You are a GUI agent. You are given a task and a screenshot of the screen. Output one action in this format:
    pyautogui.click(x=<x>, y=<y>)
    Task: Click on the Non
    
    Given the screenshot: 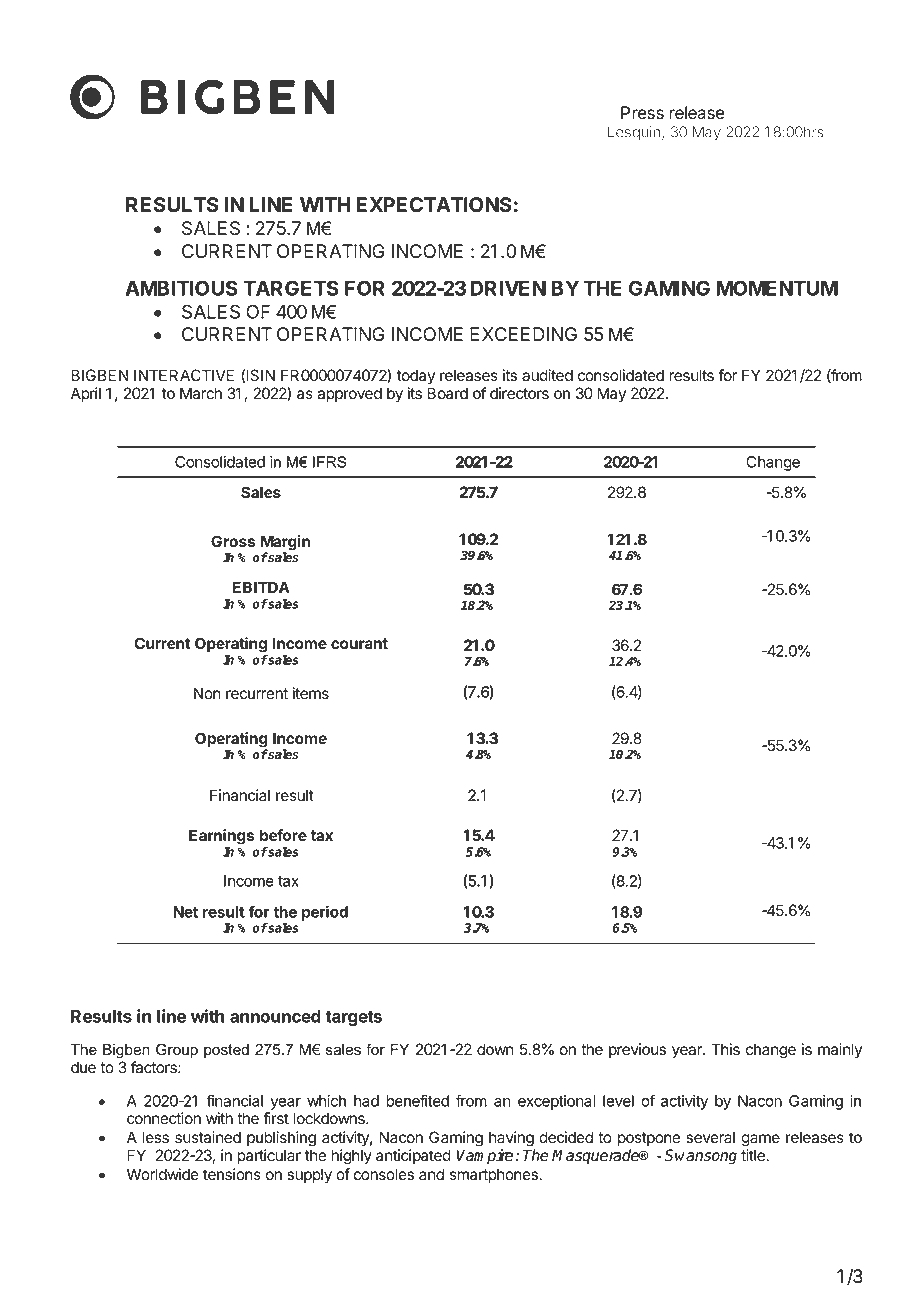 What is the action you would take?
    pyautogui.click(x=207, y=693)
